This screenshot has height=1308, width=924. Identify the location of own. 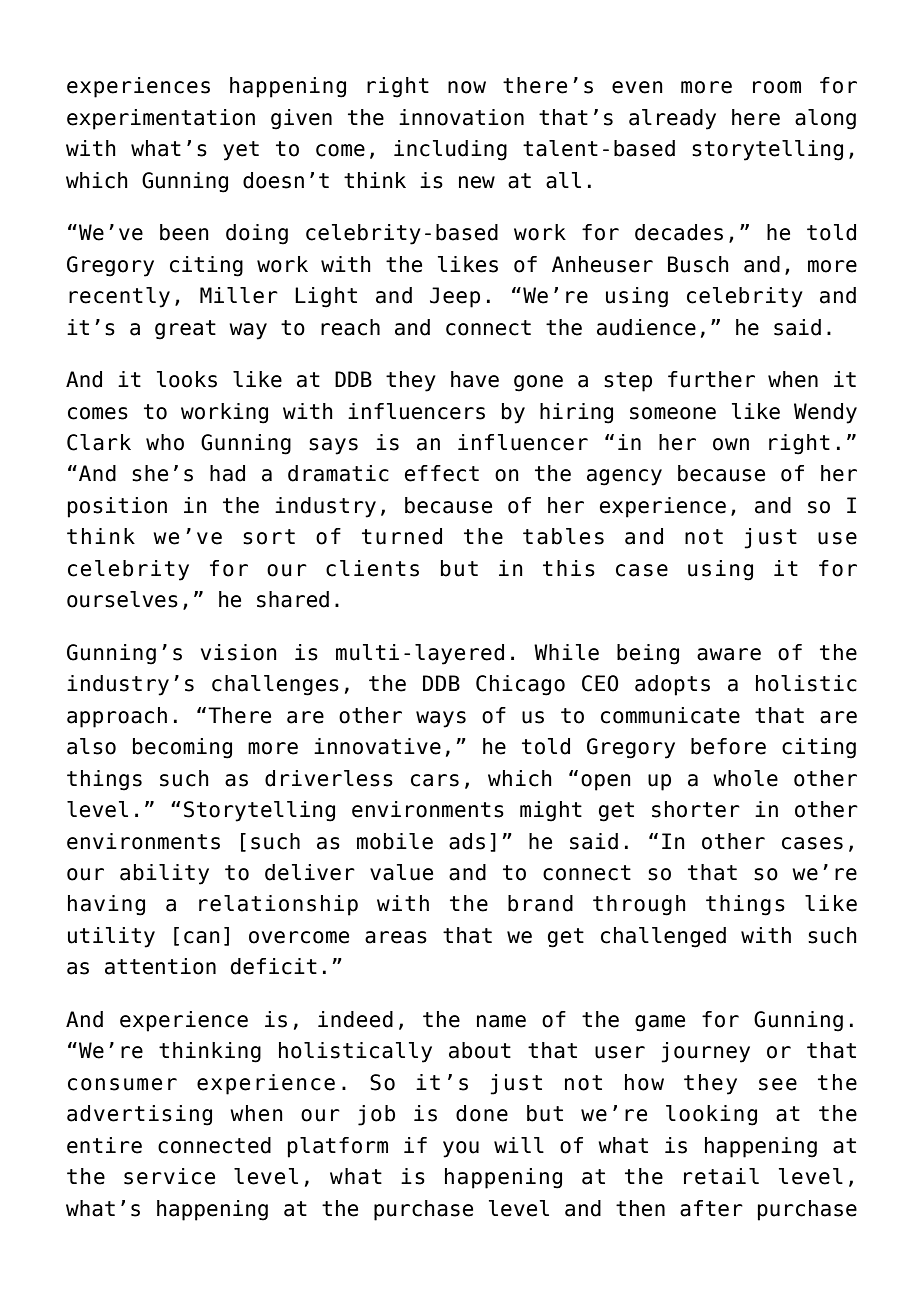
(731, 444).
